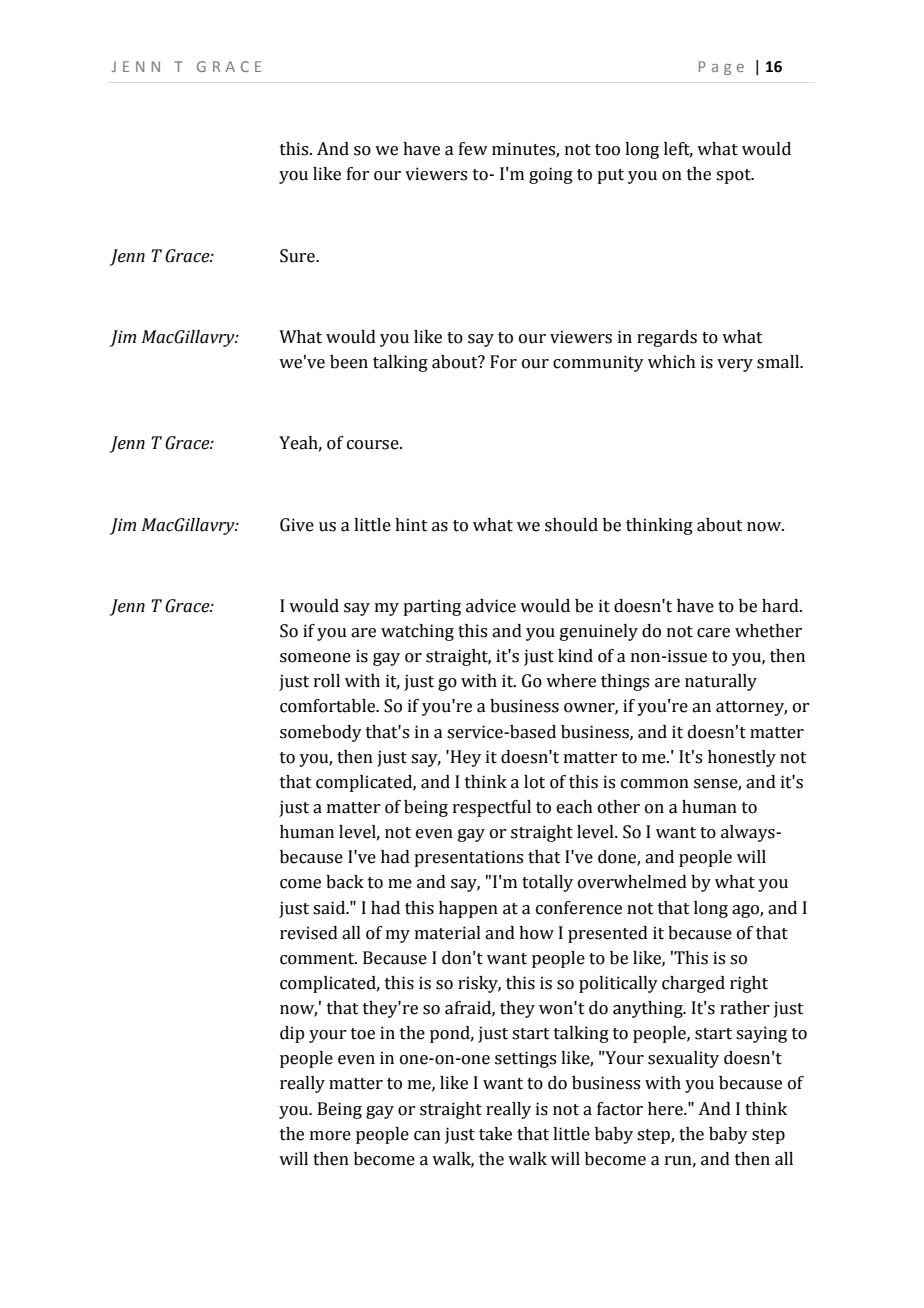 The image size is (924, 1308). What do you see at coordinates (330, 1136) in the page?
I see `more` at bounding box center [330, 1136].
